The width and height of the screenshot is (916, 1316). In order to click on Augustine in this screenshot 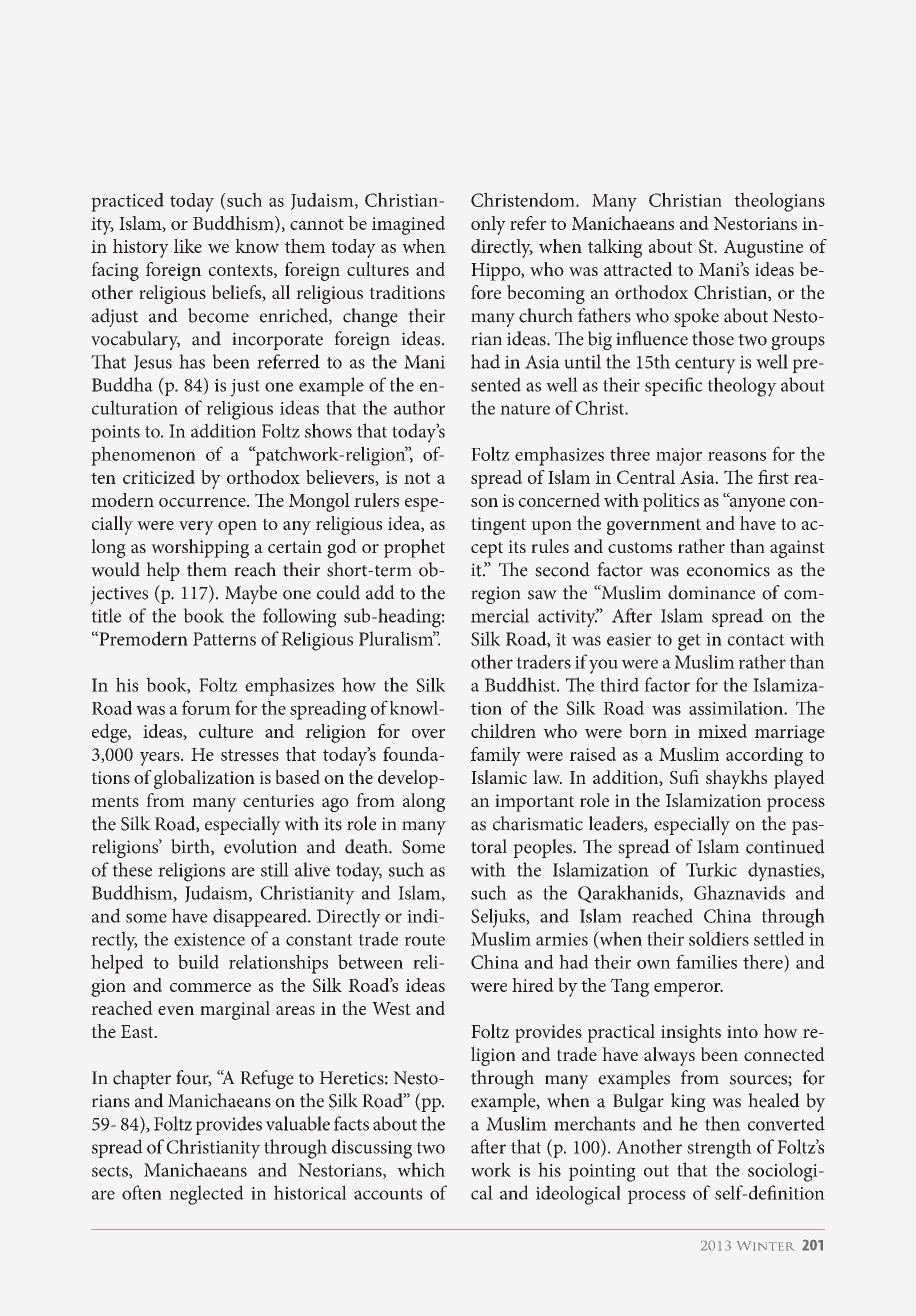, I will do `click(763, 249)`.
